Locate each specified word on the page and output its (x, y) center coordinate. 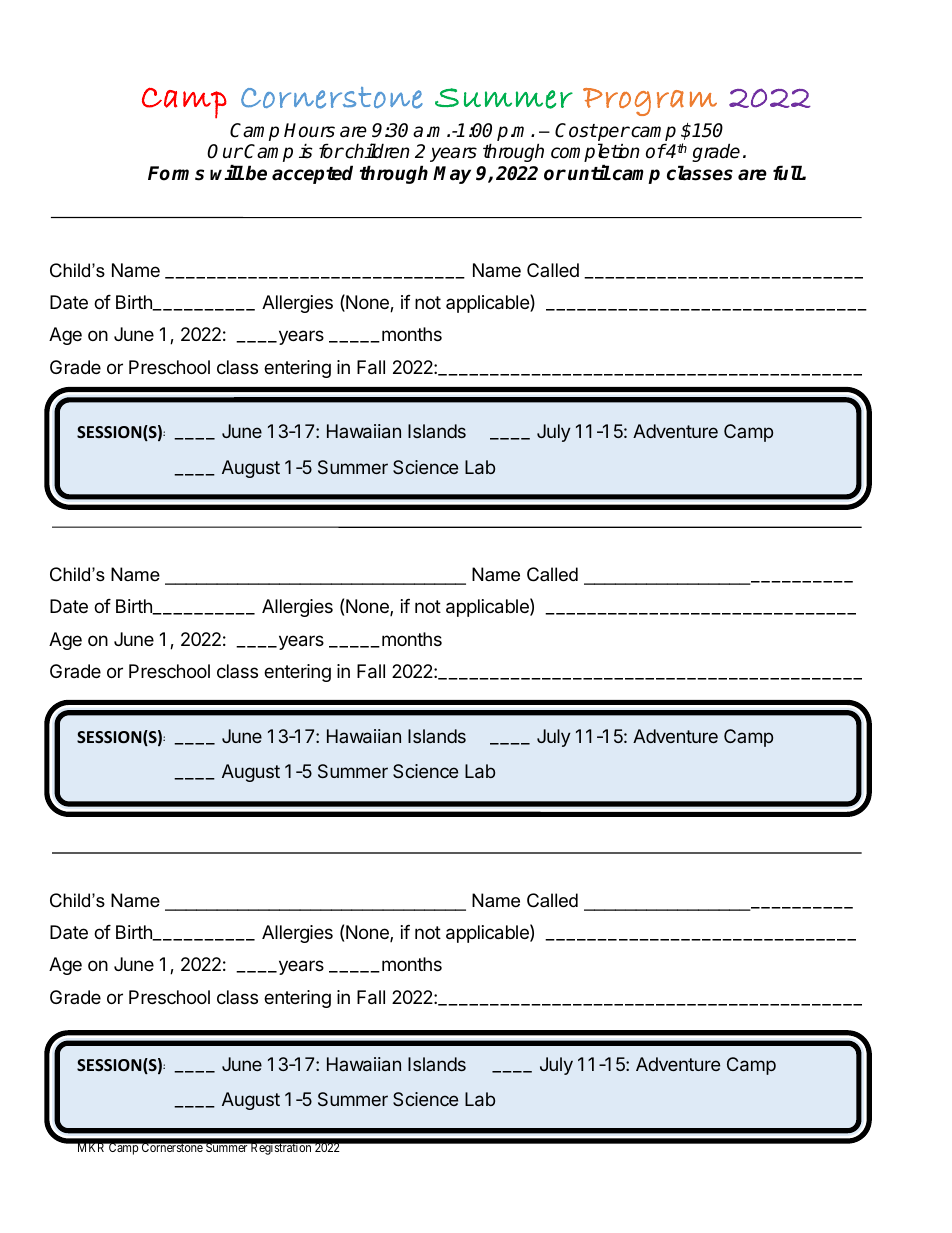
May (452, 175)
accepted (312, 174)
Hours (309, 130)
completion (595, 152)
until (589, 173)
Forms (176, 173)
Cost (576, 130)
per (613, 135)
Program (650, 102)
